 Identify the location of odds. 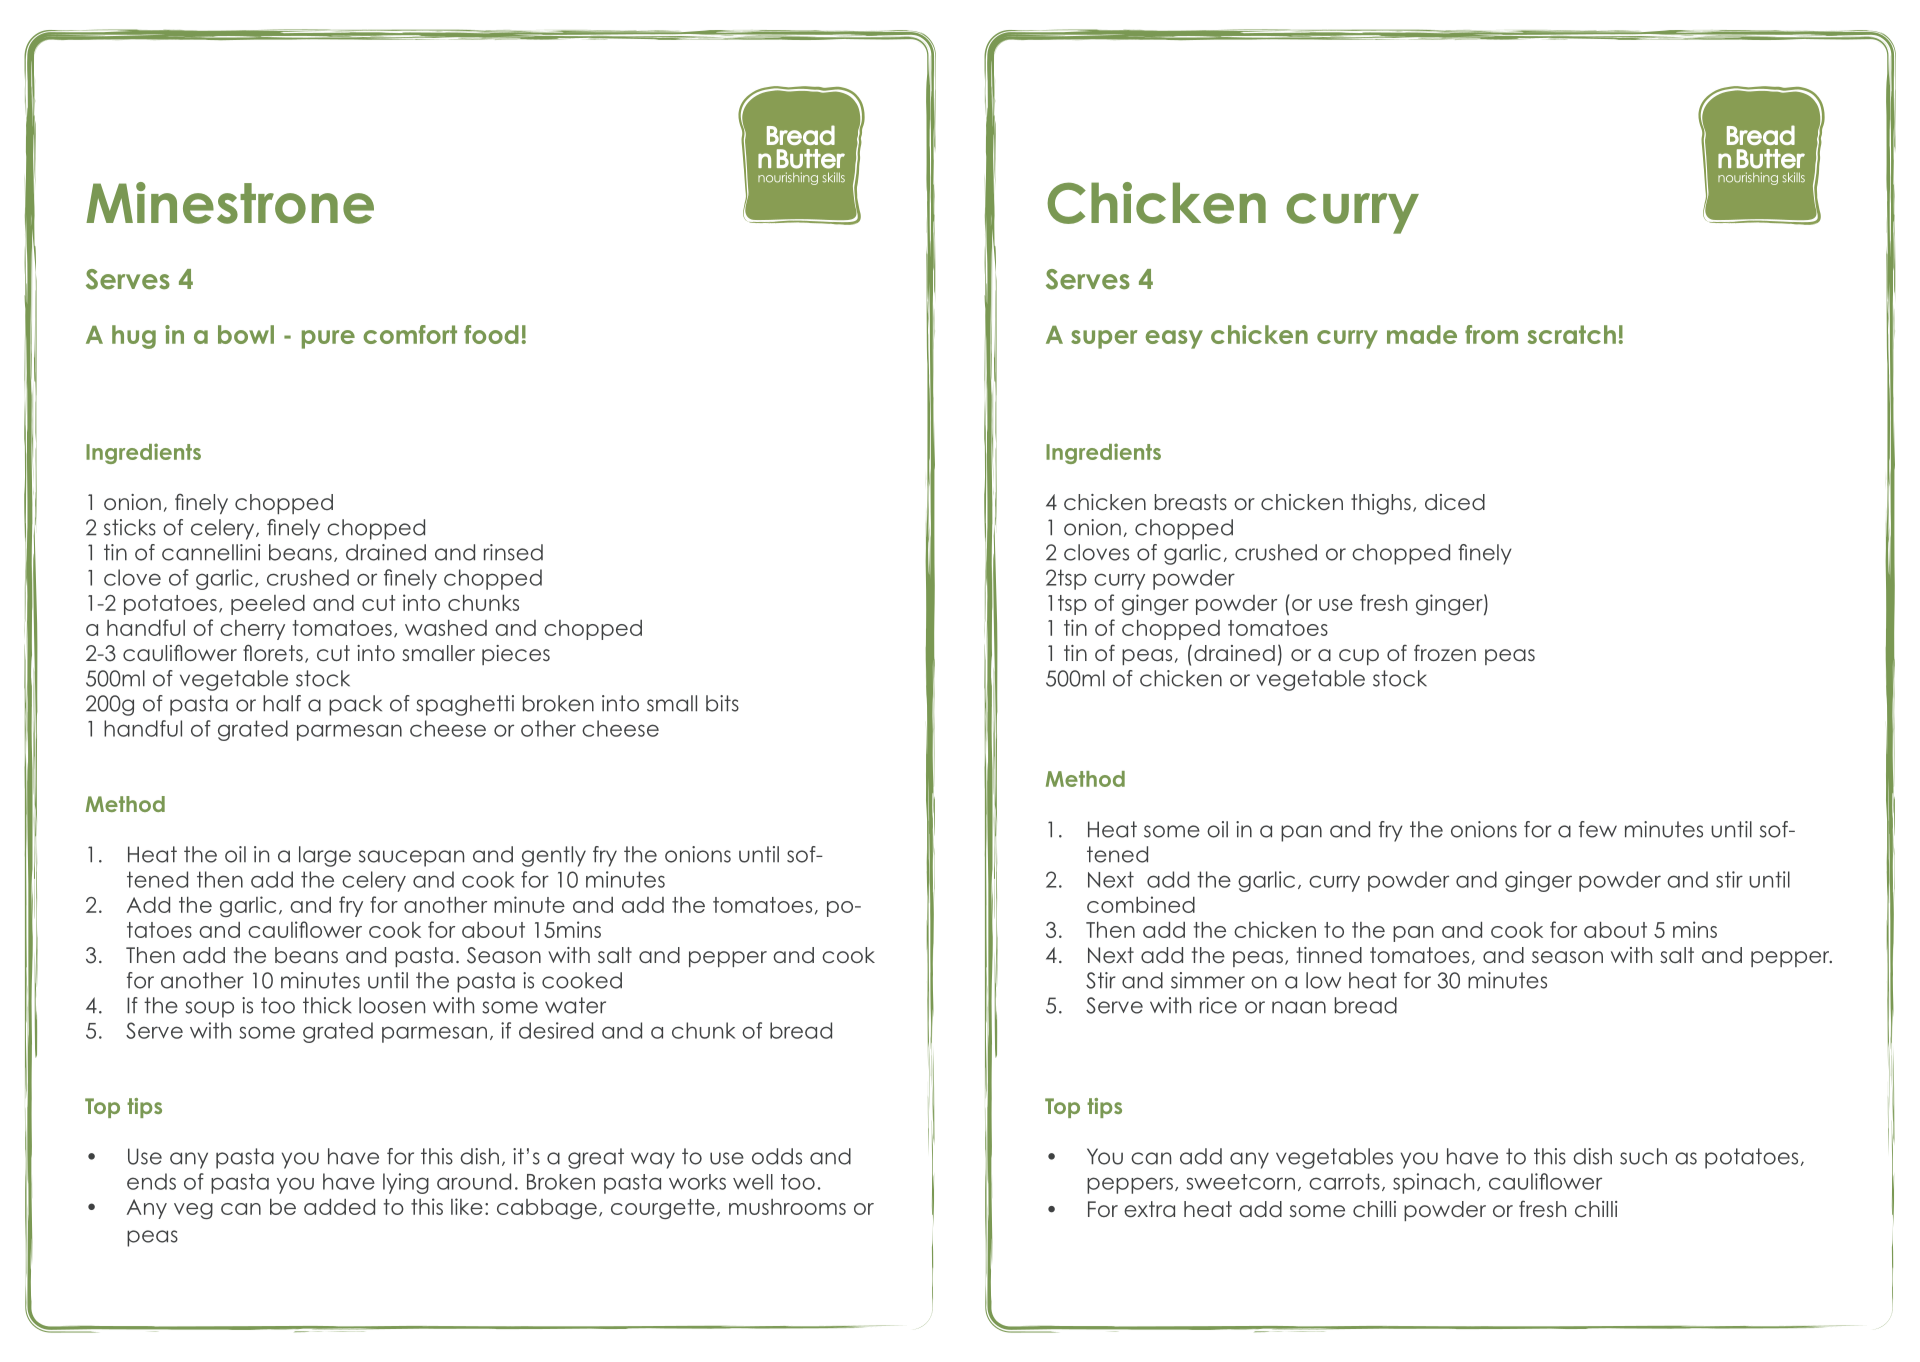
(777, 1156).
